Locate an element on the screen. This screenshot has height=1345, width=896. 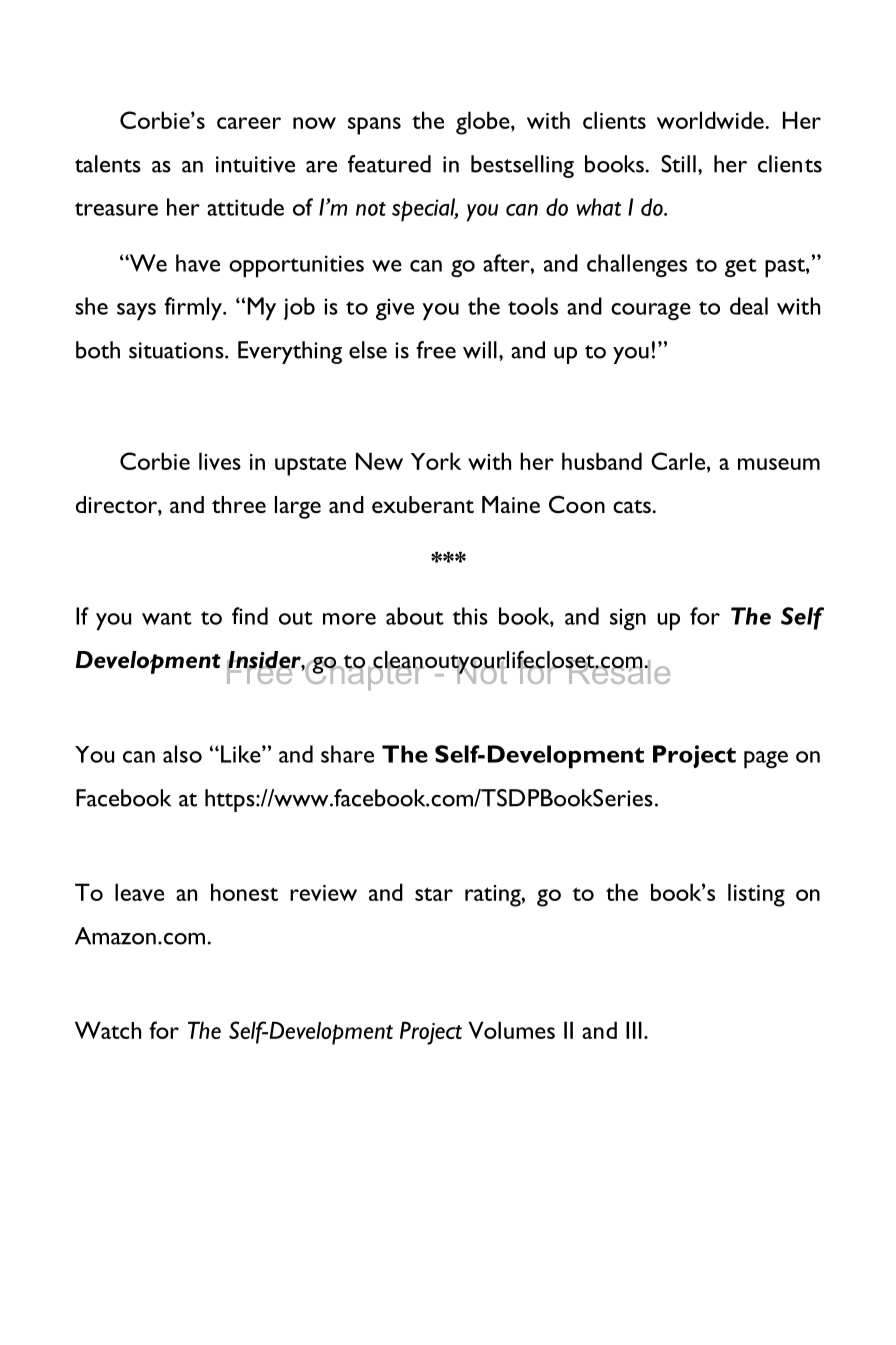
featured is located at coordinates (389, 164).
